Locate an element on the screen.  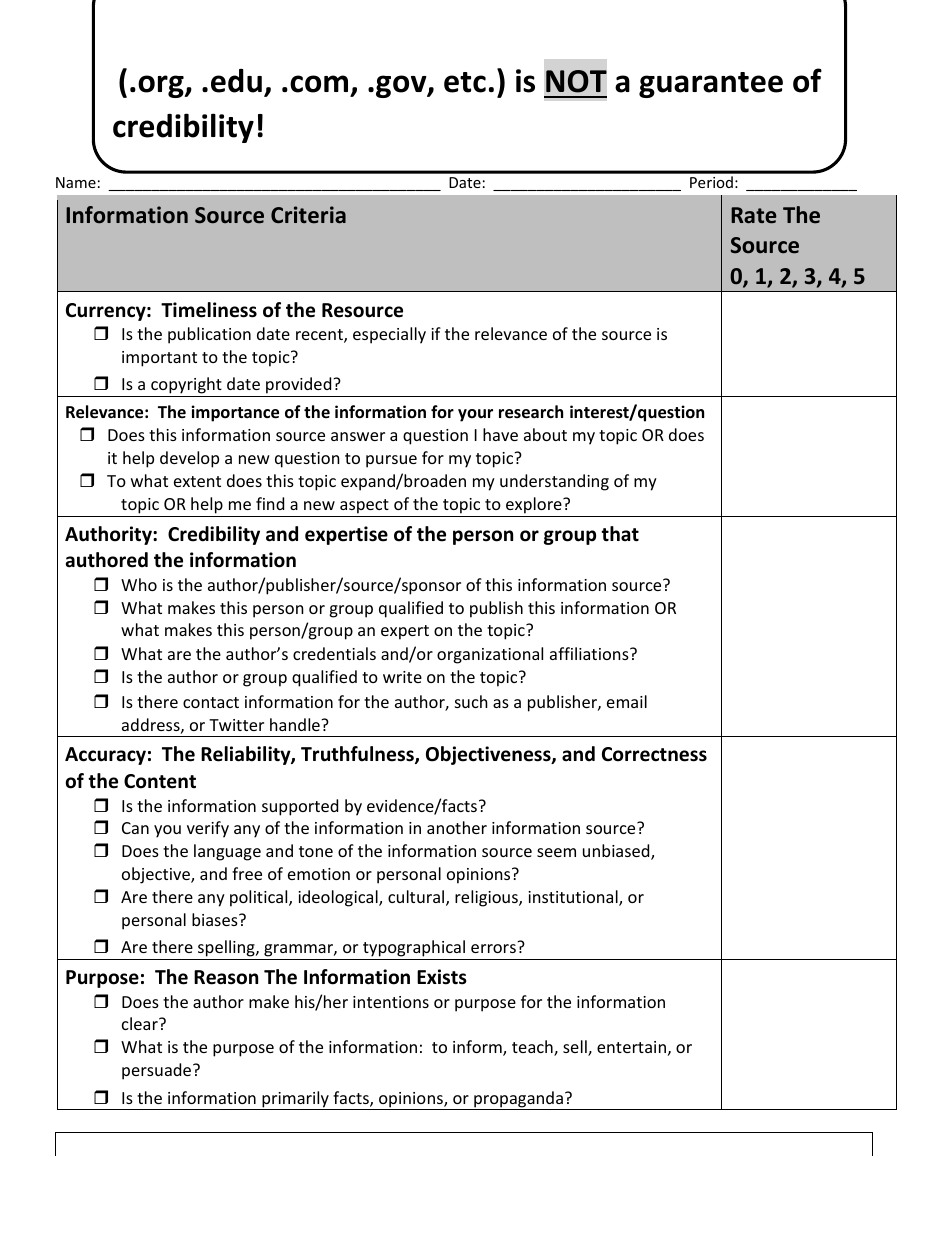
Rate is located at coordinates (754, 215).
